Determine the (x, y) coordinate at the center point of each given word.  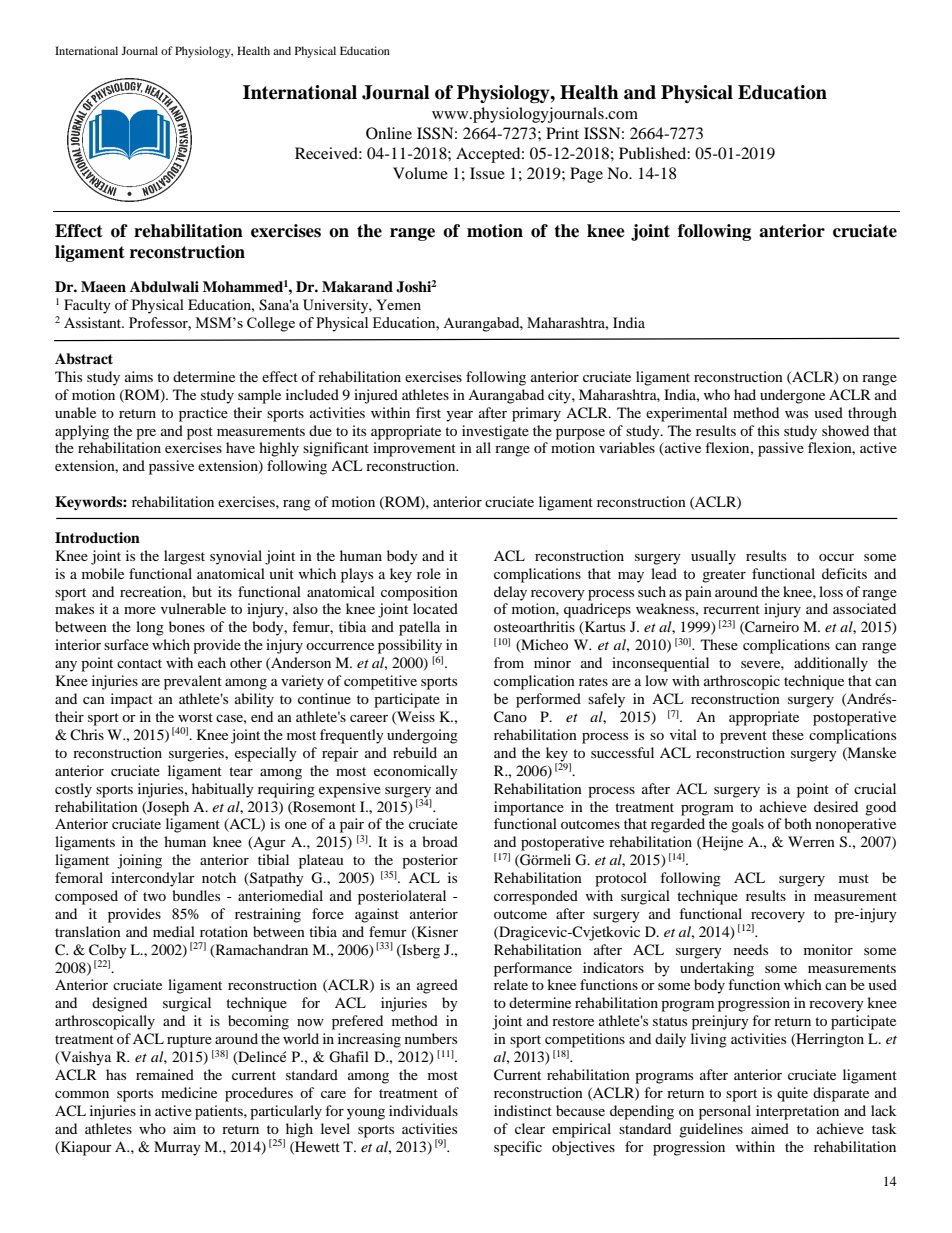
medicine (189, 1092)
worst (195, 717)
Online (389, 133)
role (429, 573)
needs (751, 949)
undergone (792, 396)
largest (184, 557)
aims (139, 376)
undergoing (422, 736)
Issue (487, 173)
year (459, 416)
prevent (743, 737)
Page (586, 175)
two (154, 896)
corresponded (536, 897)
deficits (844, 573)
